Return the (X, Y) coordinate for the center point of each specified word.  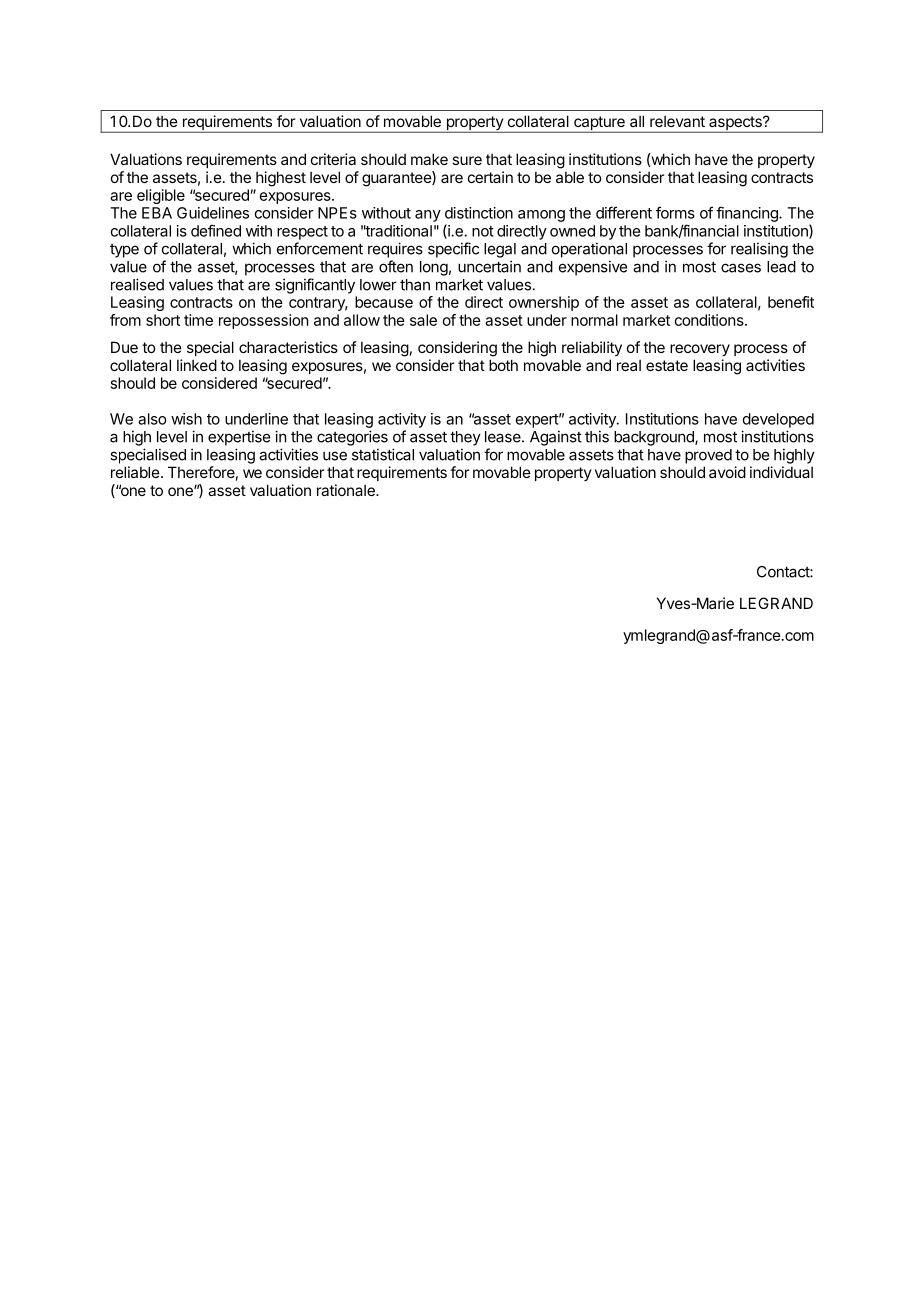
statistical (383, 454)
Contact (784, 572)
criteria (333, 159)
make (429, 159)
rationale (347, 490)
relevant (677, 121)
